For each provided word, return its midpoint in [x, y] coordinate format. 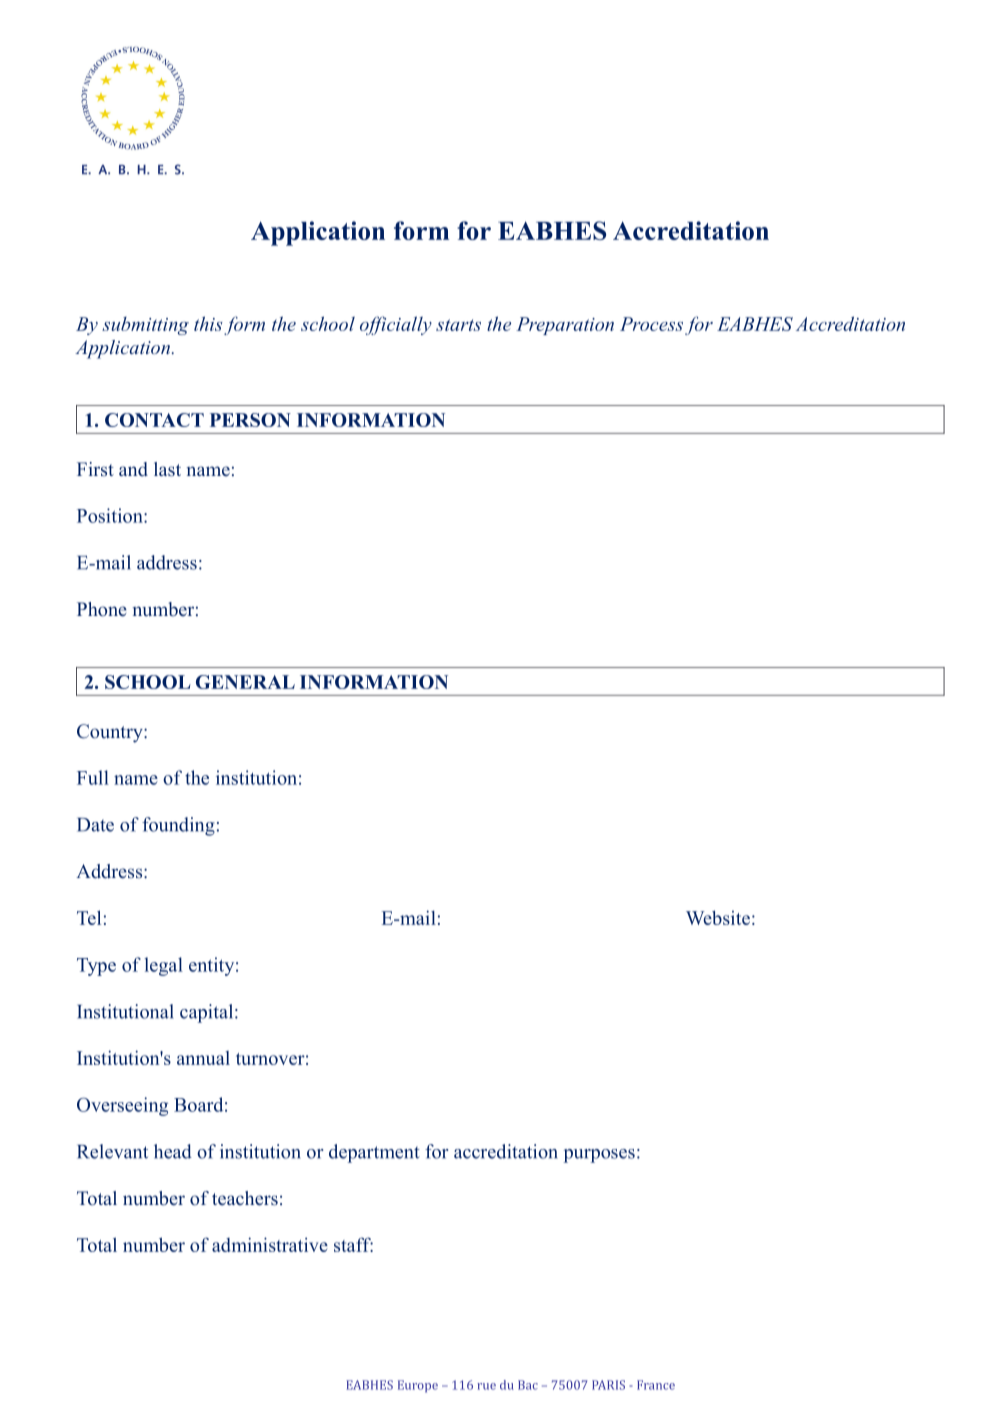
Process [651, 324]
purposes [599, 1156]
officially [396, 325]
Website [718, 917]
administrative [270, 1244]
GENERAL [245, 682]
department [374, 1153]
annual [203, 1058]
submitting [145, 326]
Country [111, 733]
